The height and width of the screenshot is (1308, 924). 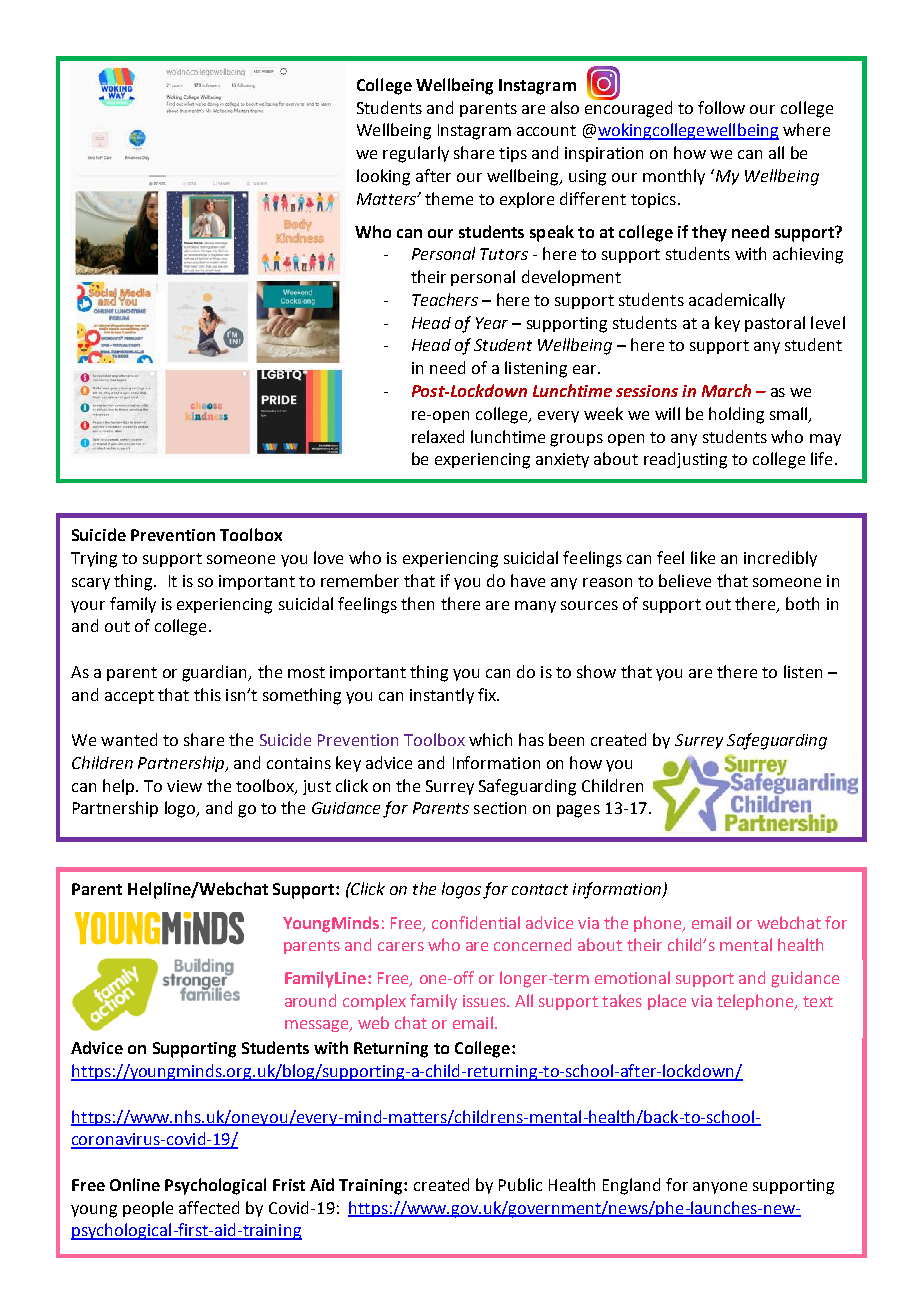 What do you see at coordinates (216, 673) in the screenshot?
I see `guardian` at bounding box center [216, 673].
